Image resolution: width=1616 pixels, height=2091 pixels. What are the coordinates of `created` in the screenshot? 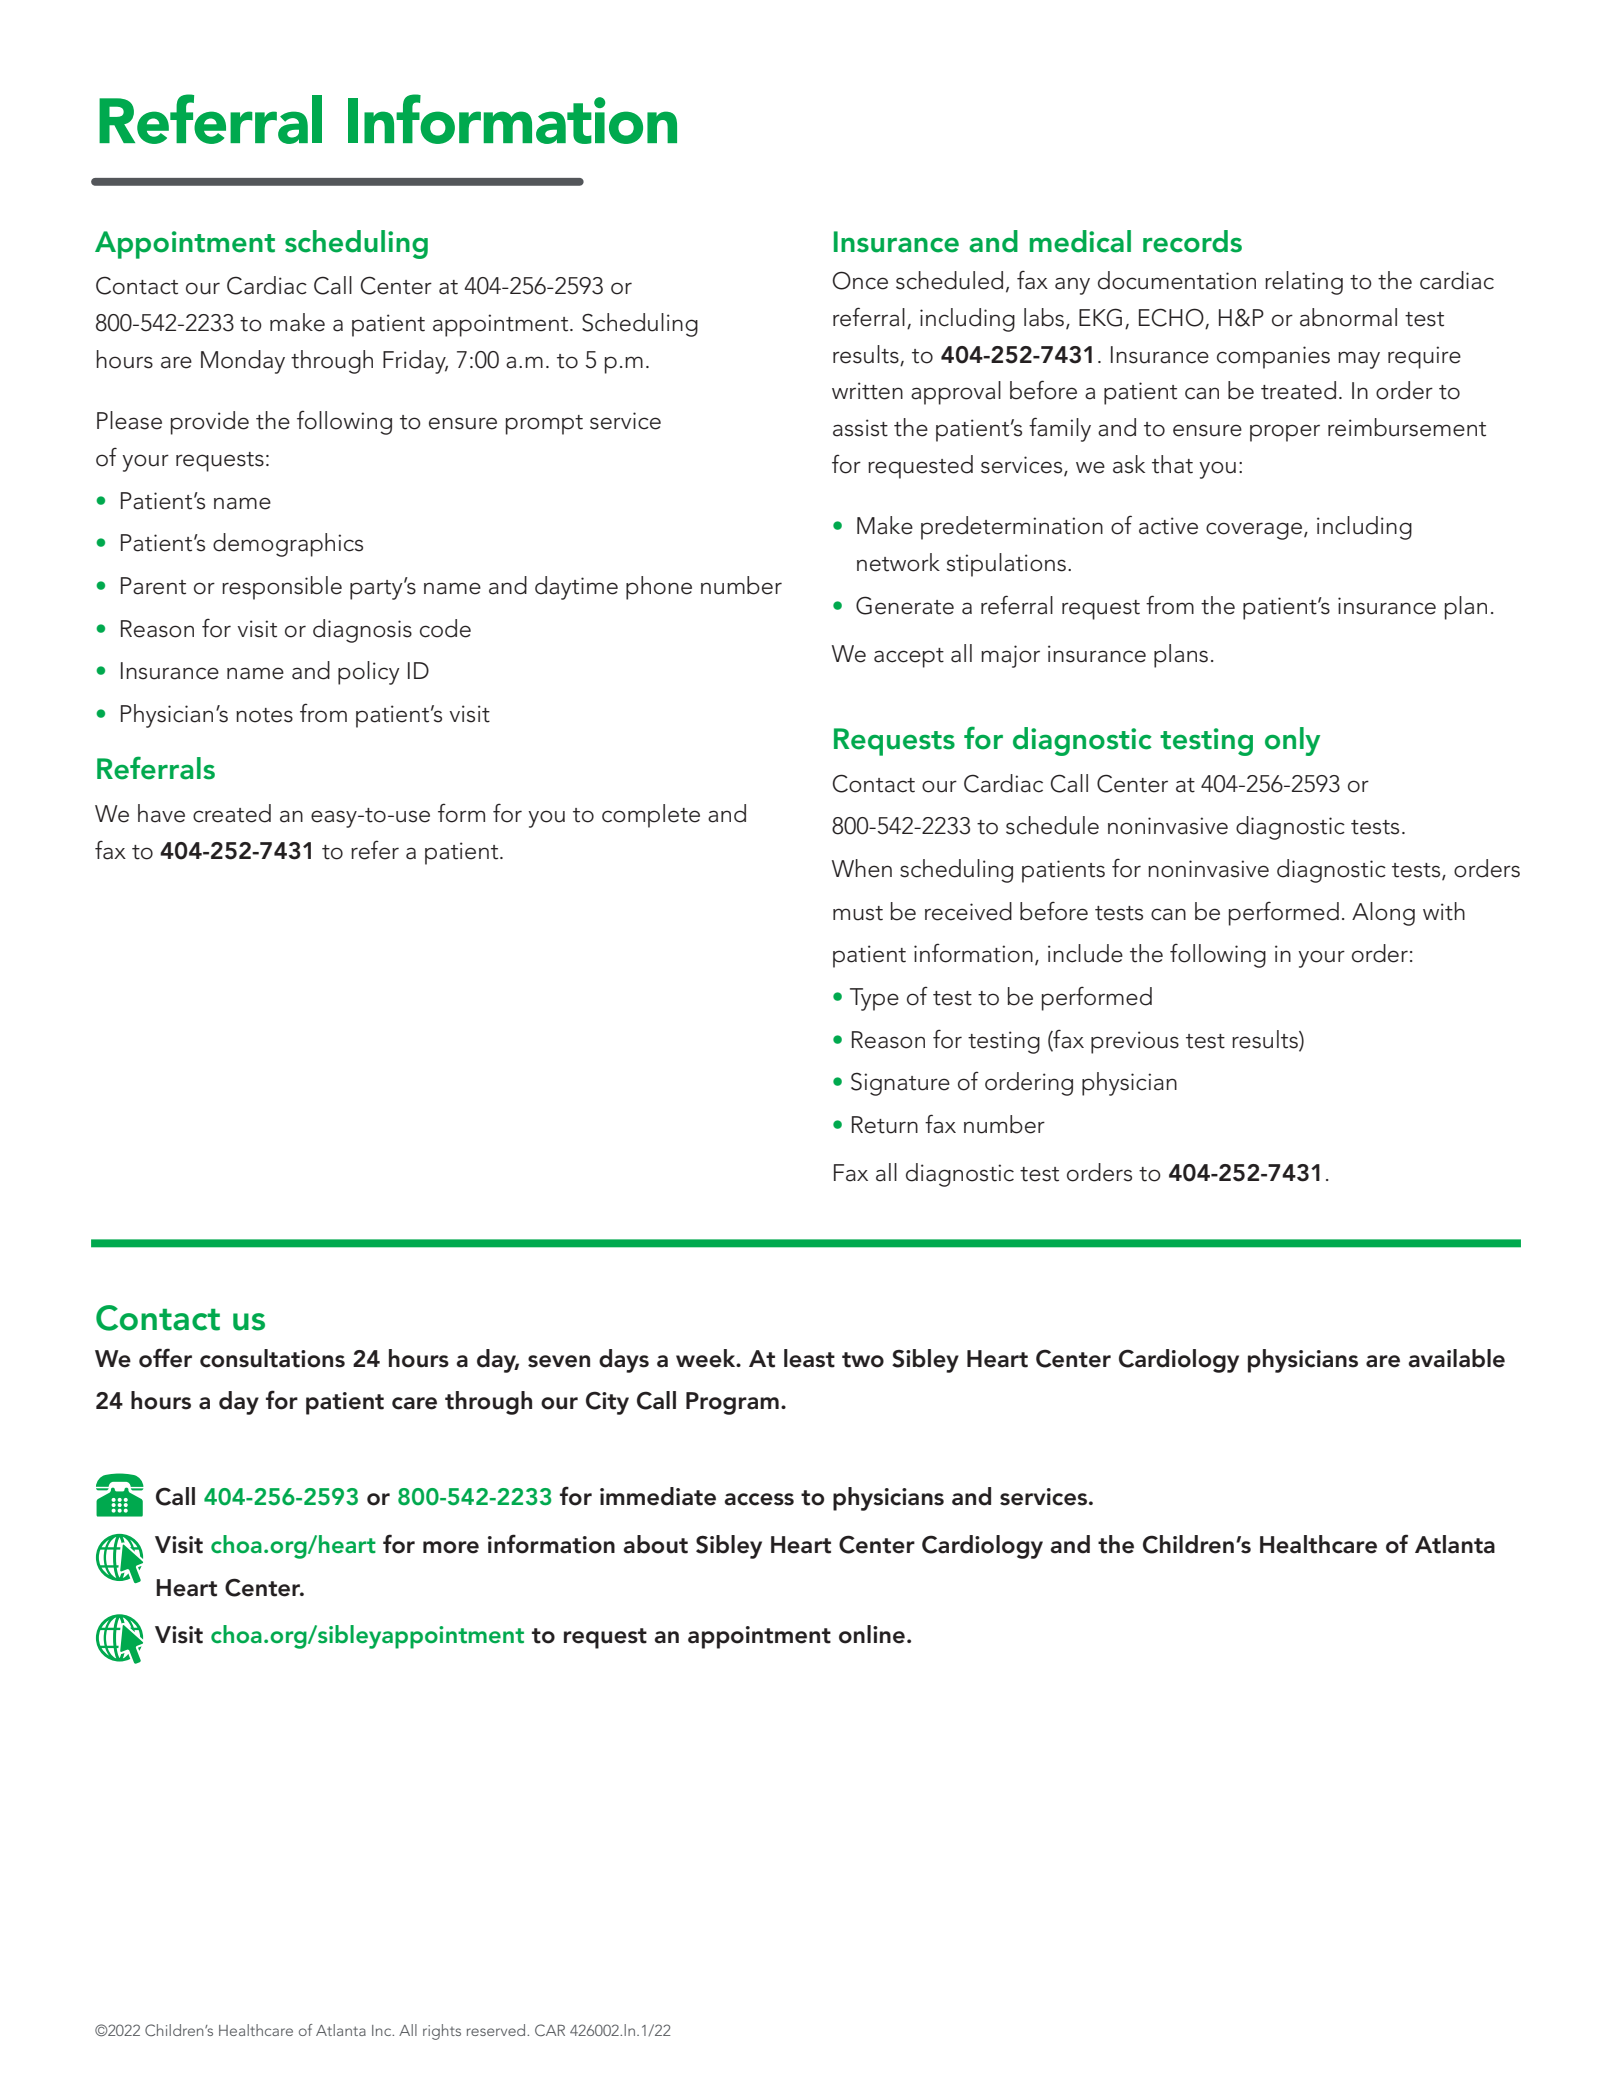 It's located at (232, 813).
